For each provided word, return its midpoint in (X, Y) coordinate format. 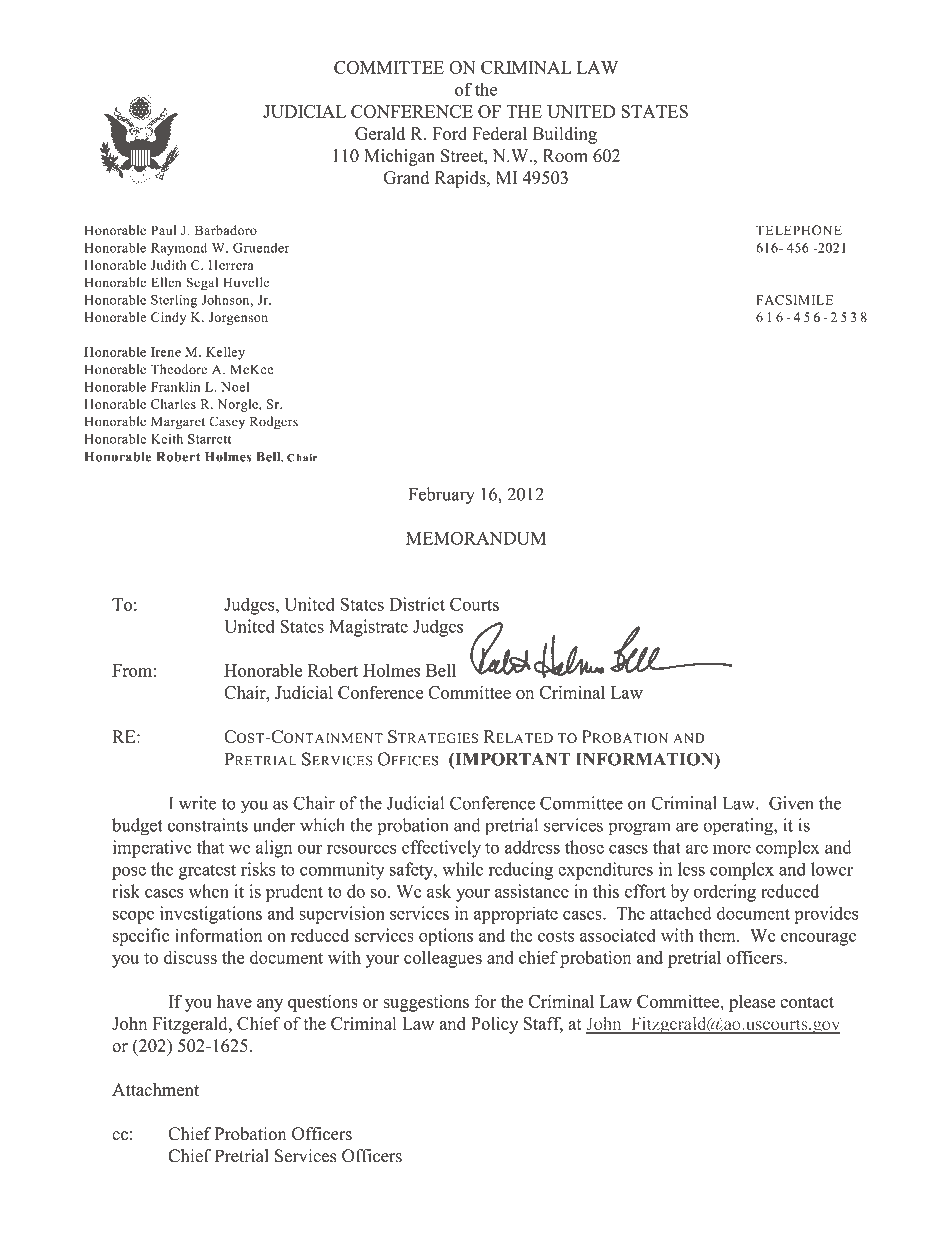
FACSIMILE (794, 300)
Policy (494, 1025)
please (752, 1003)
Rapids (461, 179)
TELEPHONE (799, 230)
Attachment (155, 1089)
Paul (163, 230)
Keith (167, 439)
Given (791, 803)
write (198, 803)
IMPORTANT (511, 760)
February (442, 496)
